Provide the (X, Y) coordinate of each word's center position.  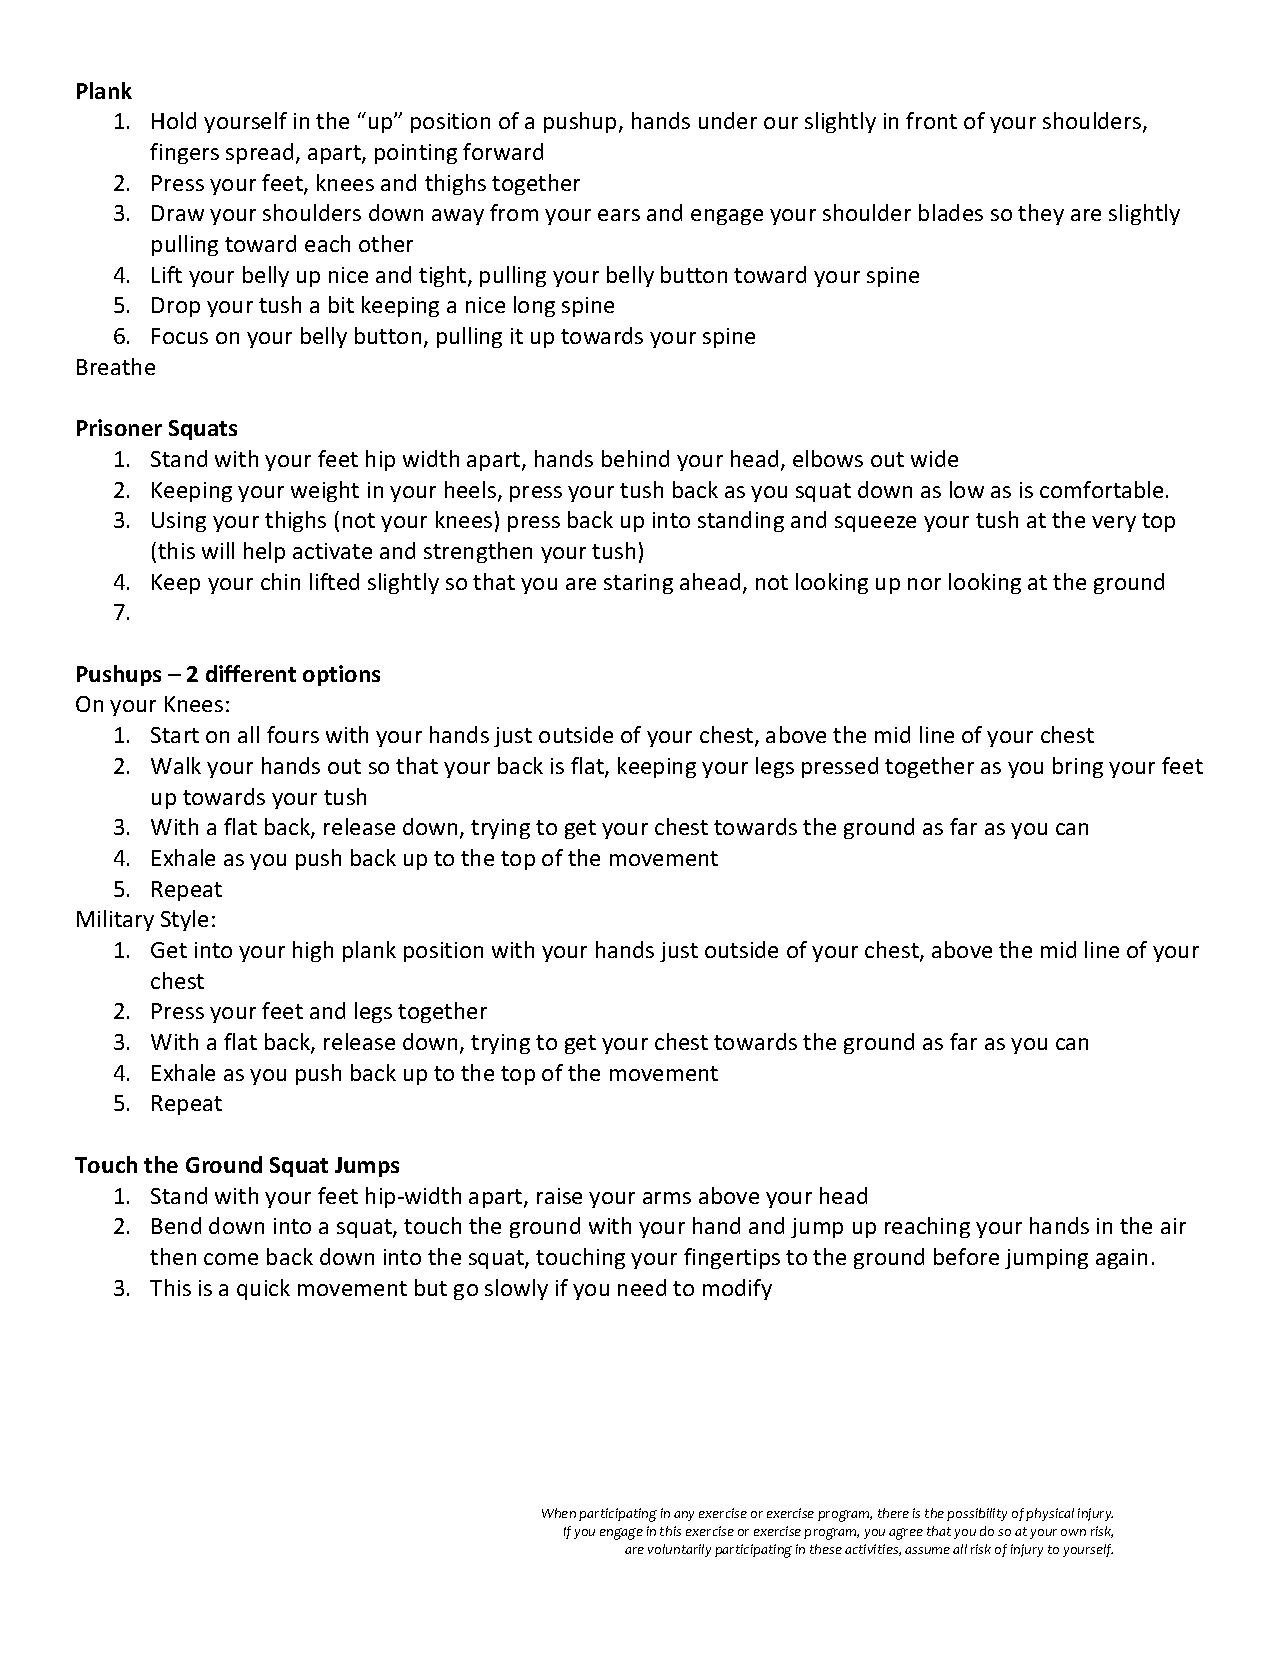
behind (635, 458)
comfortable (1101, 489)
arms (667, 1198)
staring (638, 584)
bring (1078, 767)
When (559, 1513)
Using (179, 522)
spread (259, 153)
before (966, 1256)
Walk (176, 765)
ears (619, 215)
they (1041, 214)
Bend (176, 1225)
